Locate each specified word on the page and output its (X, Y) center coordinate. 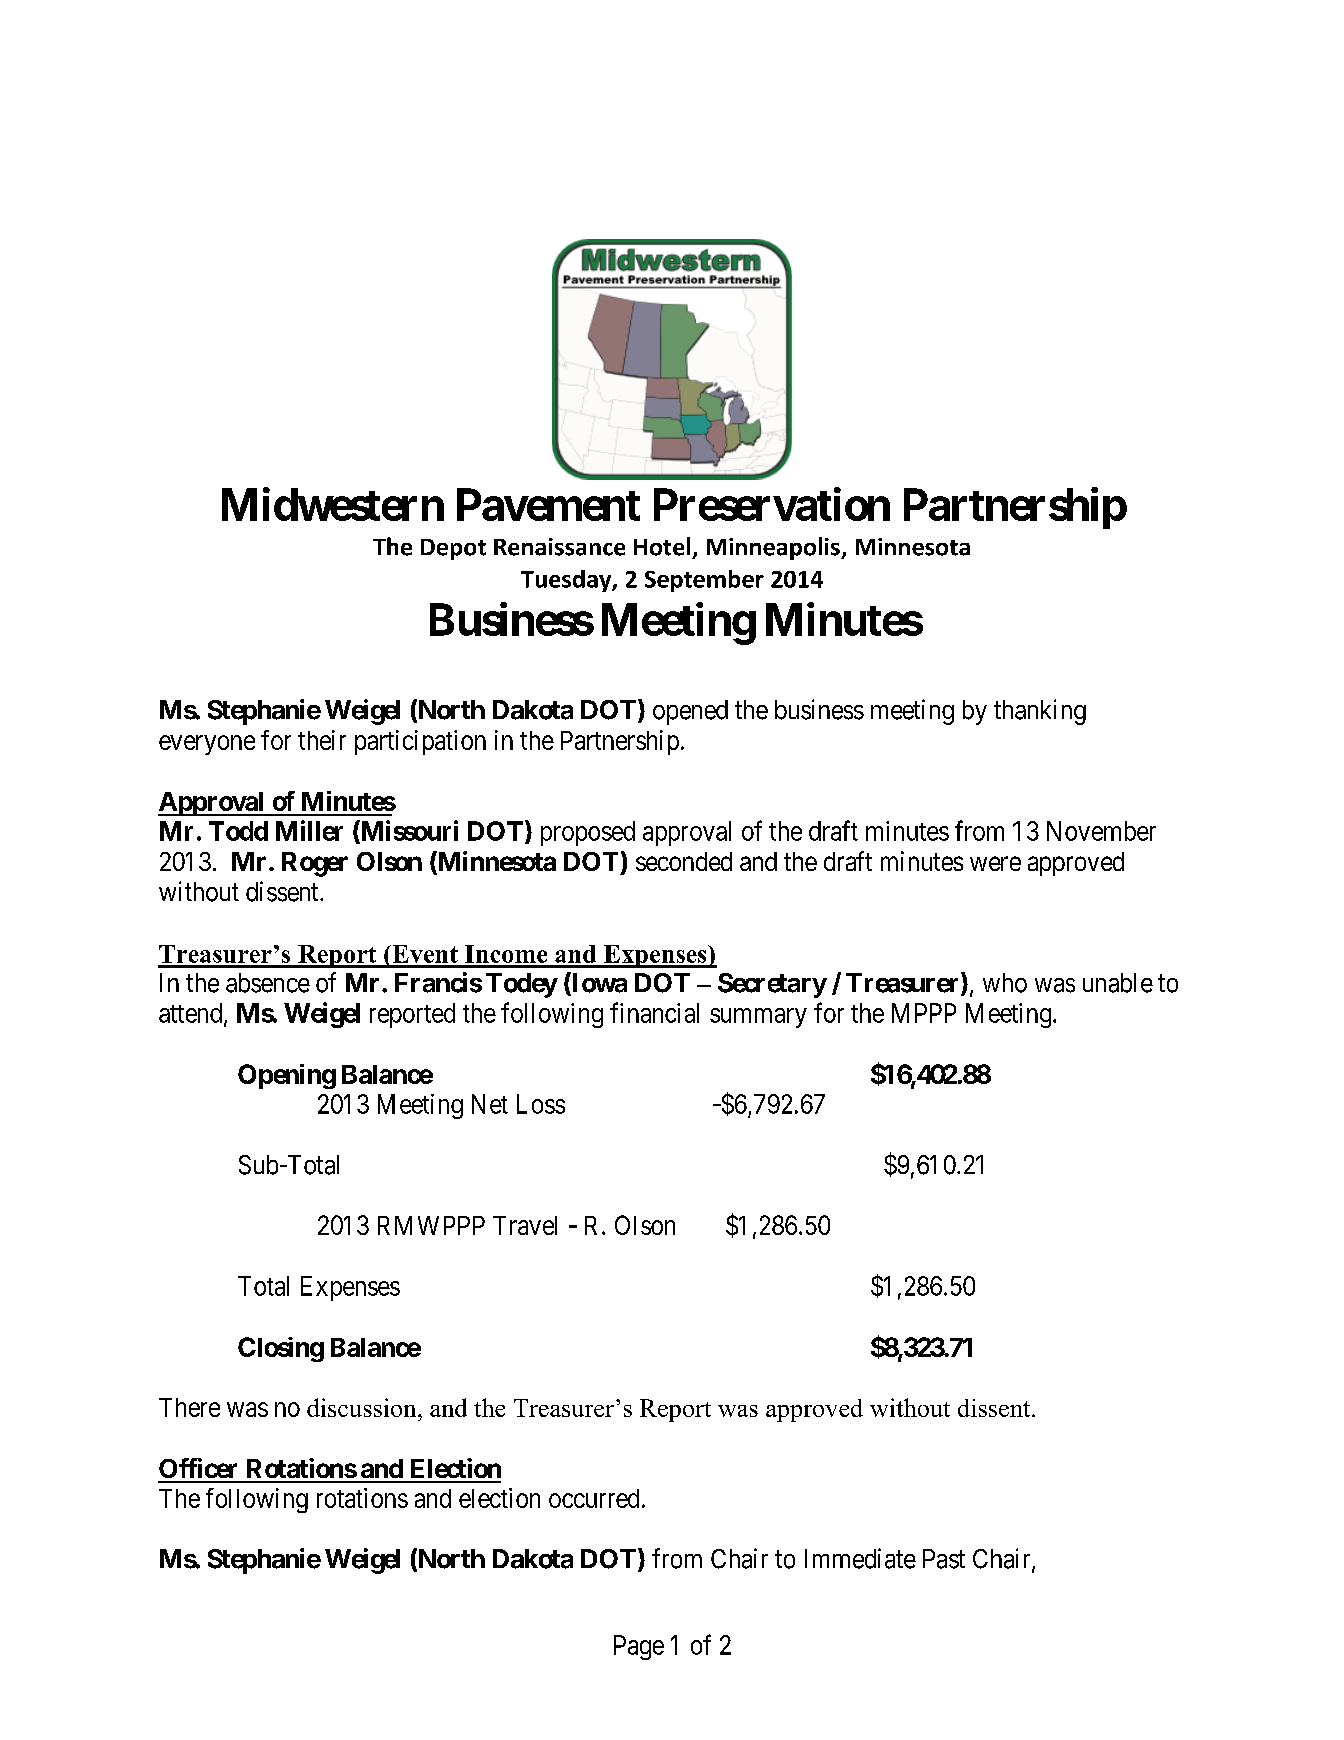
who (1005, 983)
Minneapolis (774, 548)
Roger (315, 864)
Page (639, 1647)
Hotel (662, 546)
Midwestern (333, 504)
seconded (684, 861)
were (995, 863)
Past (944, 1559)
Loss (541, 1104)
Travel (525, 1225)
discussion (363, 1407)
